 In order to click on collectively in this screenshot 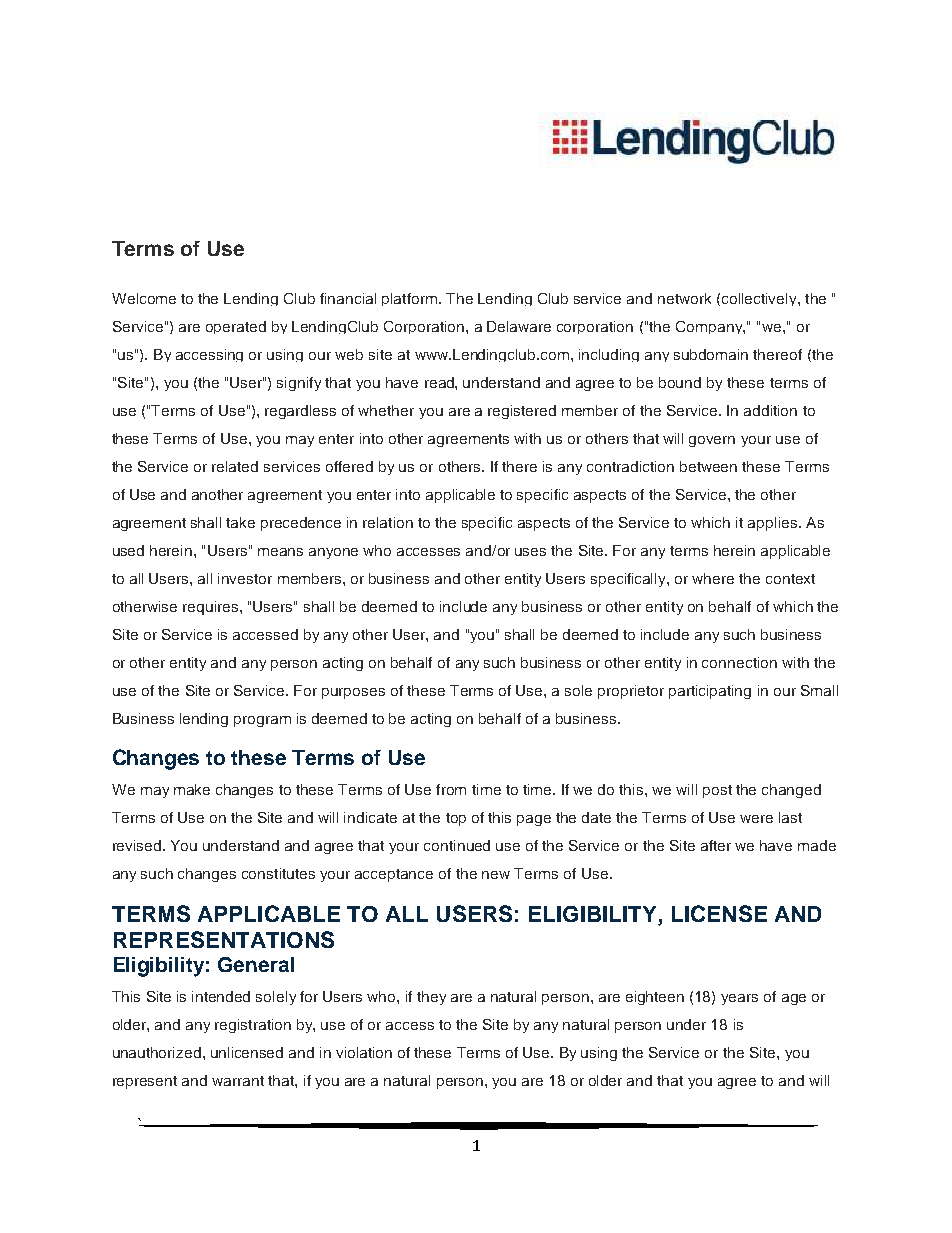, I will do `click(760, 299)`.
